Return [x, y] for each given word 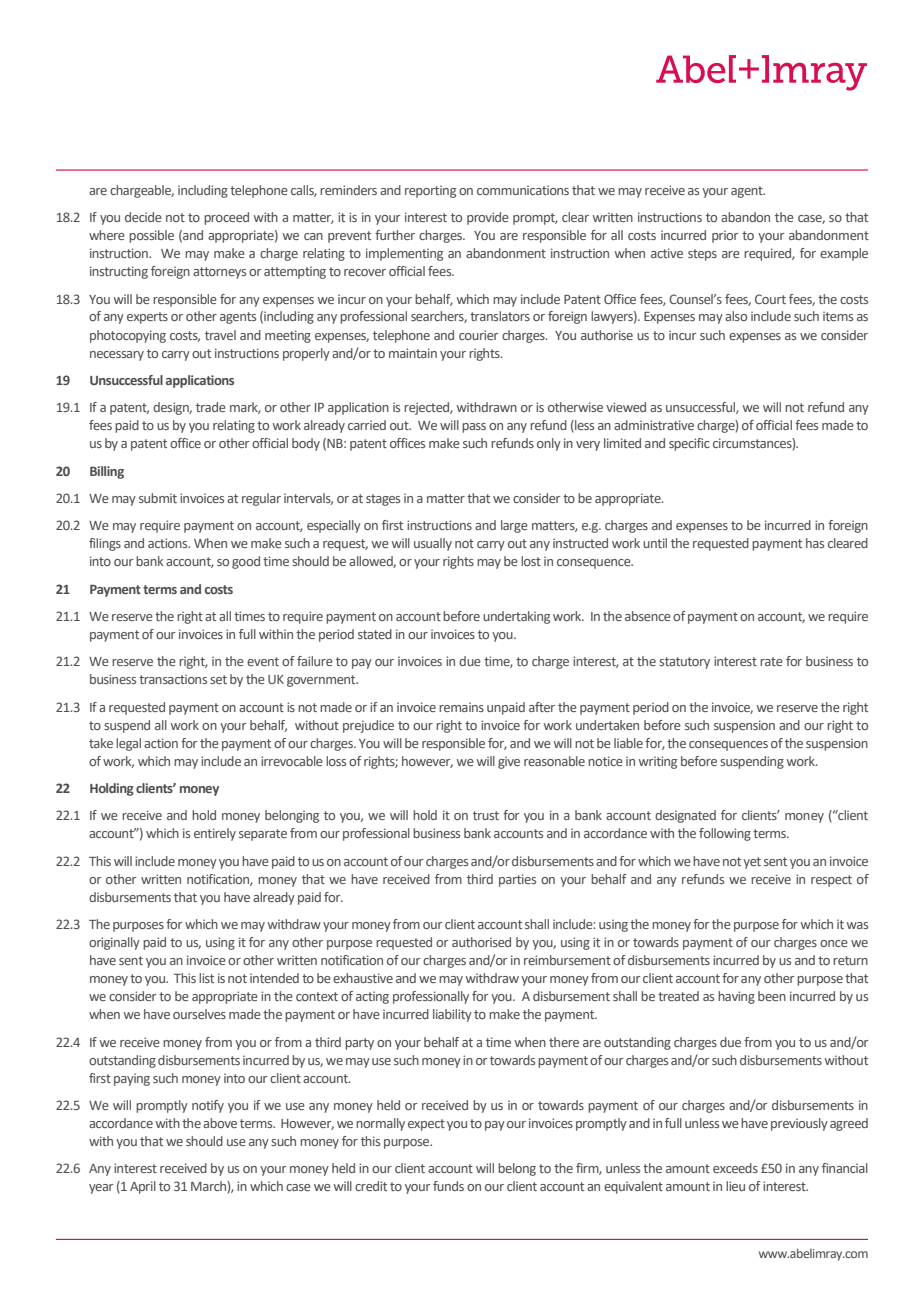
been [772, 996]
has [815, 543]
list [206, 978]
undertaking [516, 617]
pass [474, 428]
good [246, 562]
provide [488, 218]
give [509, 762]
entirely [215, 834]
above [220, 1123]
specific [689, 444]
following [725, 834]
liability [452, 1015]
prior [725, 236]
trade [211, 407]
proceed [226, 218]
